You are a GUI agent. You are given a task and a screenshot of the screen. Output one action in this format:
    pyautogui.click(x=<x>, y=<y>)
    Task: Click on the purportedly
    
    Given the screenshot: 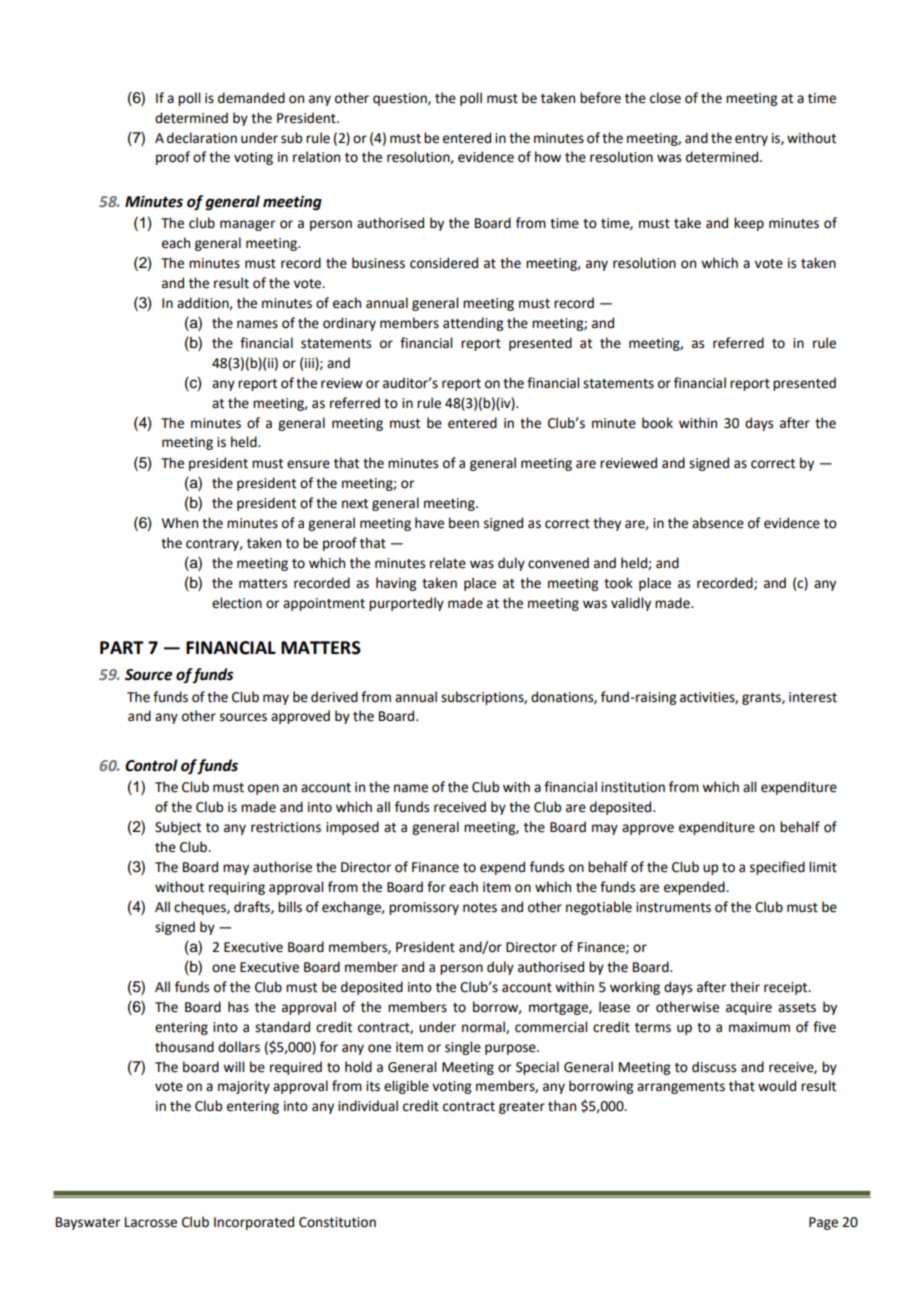 What is the action you would take?
    pyautogui.click(x=406, y=604)
